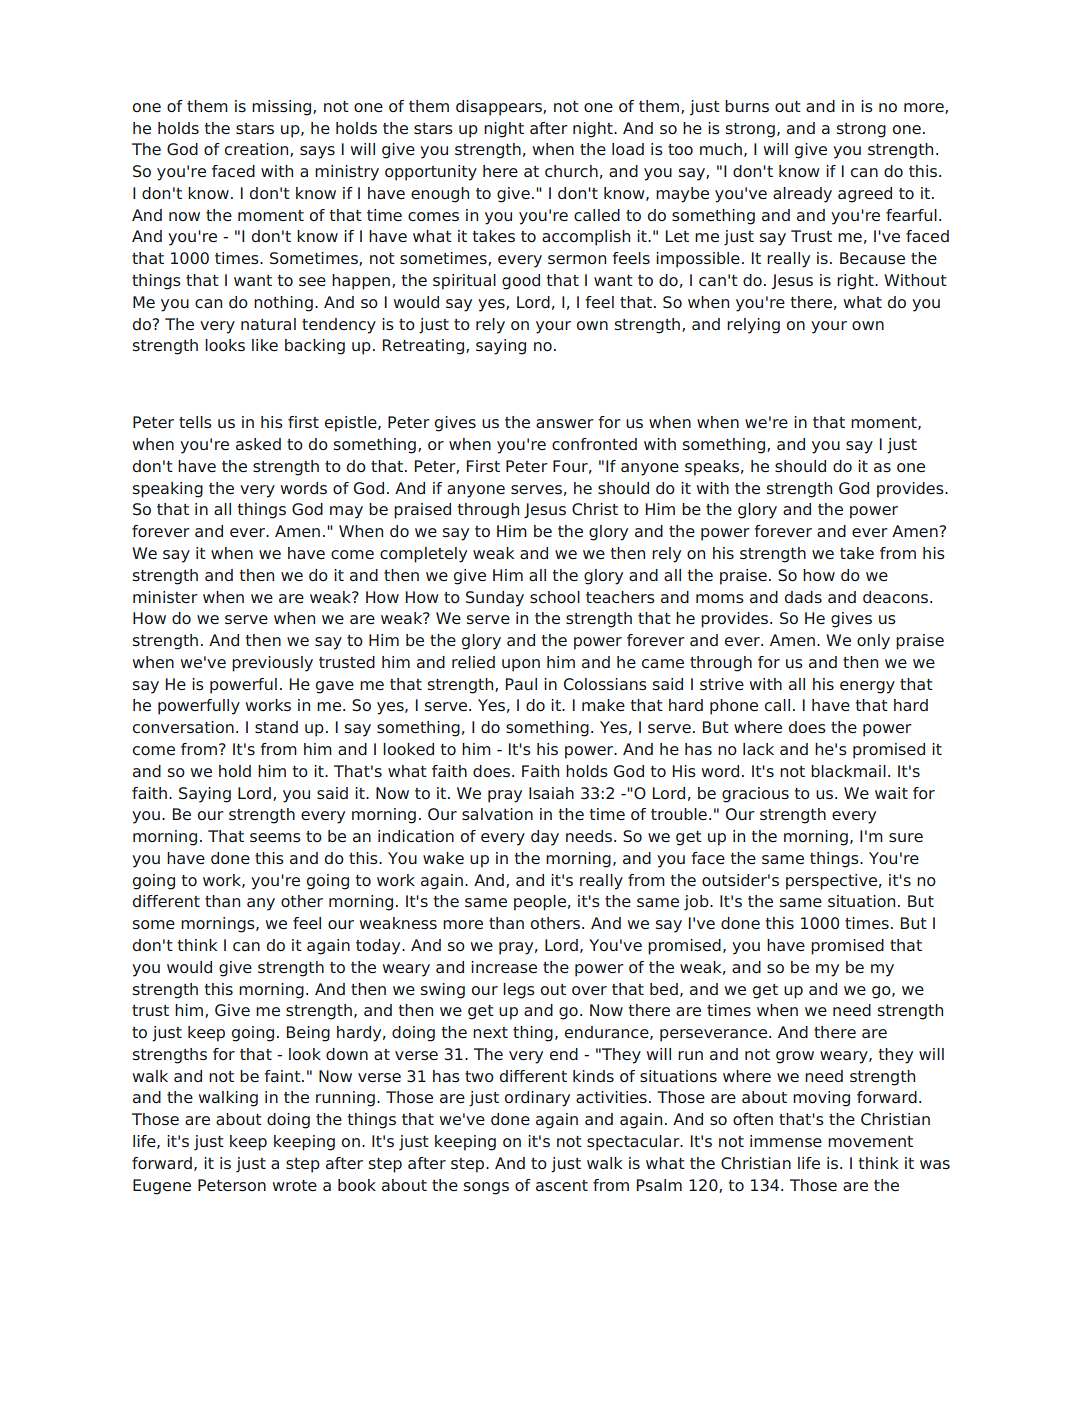 Image resolution: width=1087 pixels, height=1406 pixels. Describe the element at coordinates (295, 1186) in the screenshot. I see `wrote` at that location.
